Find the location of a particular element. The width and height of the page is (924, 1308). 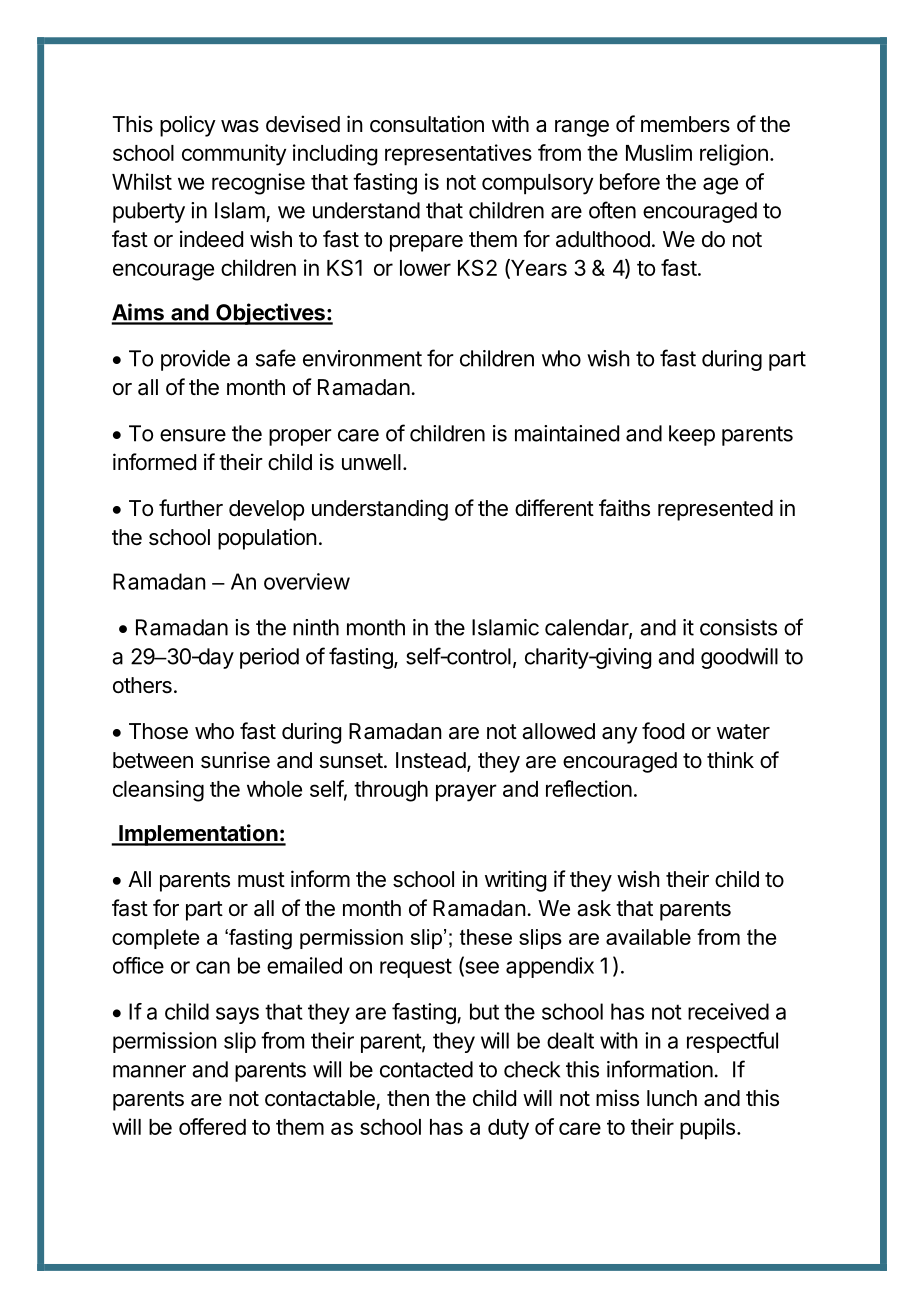

period is located at coordinates (269, 658).
